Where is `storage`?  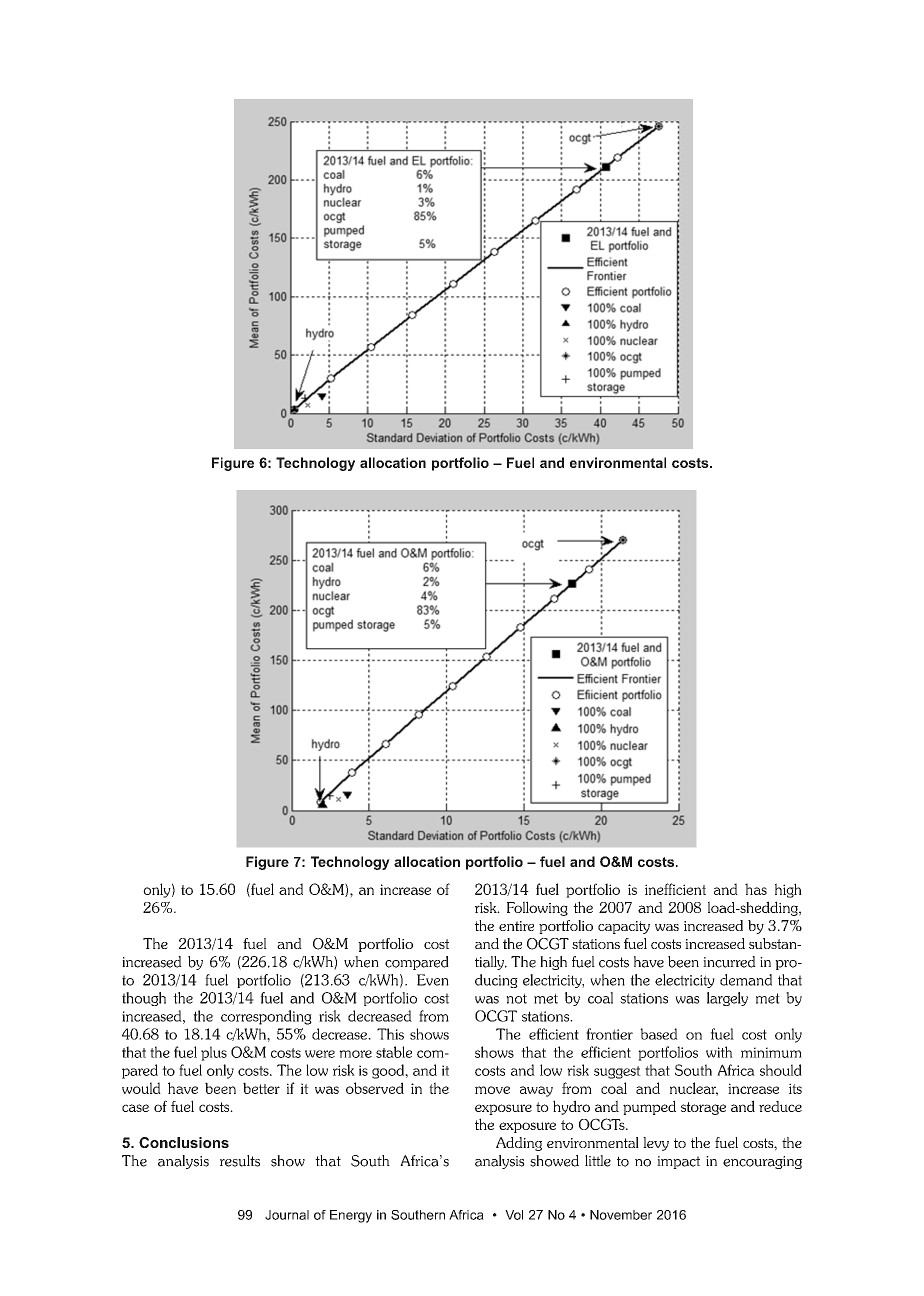 storage is located at coordinates (703, 1108).
